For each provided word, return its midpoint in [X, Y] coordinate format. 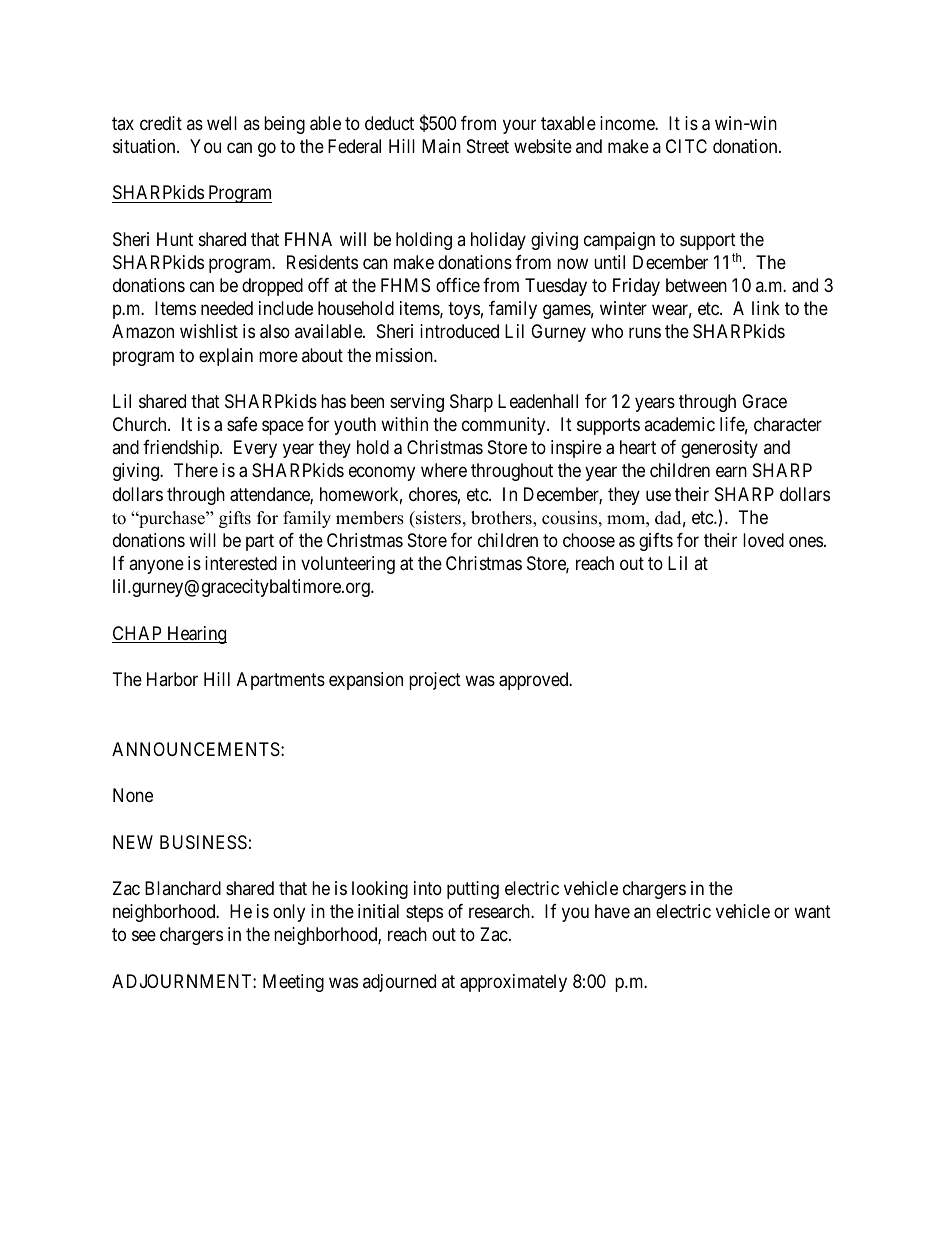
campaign [619, 241]
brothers [502, 519]
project [435, 681]
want [812, 912]
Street [488, 146]
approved [535, 681]
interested [241, 563]
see [144, 936]
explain [226, 357]
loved [763, 540]
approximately [513, 983]
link [766, 308]
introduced [459, 331]
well [222, 123]
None [133, 795]
